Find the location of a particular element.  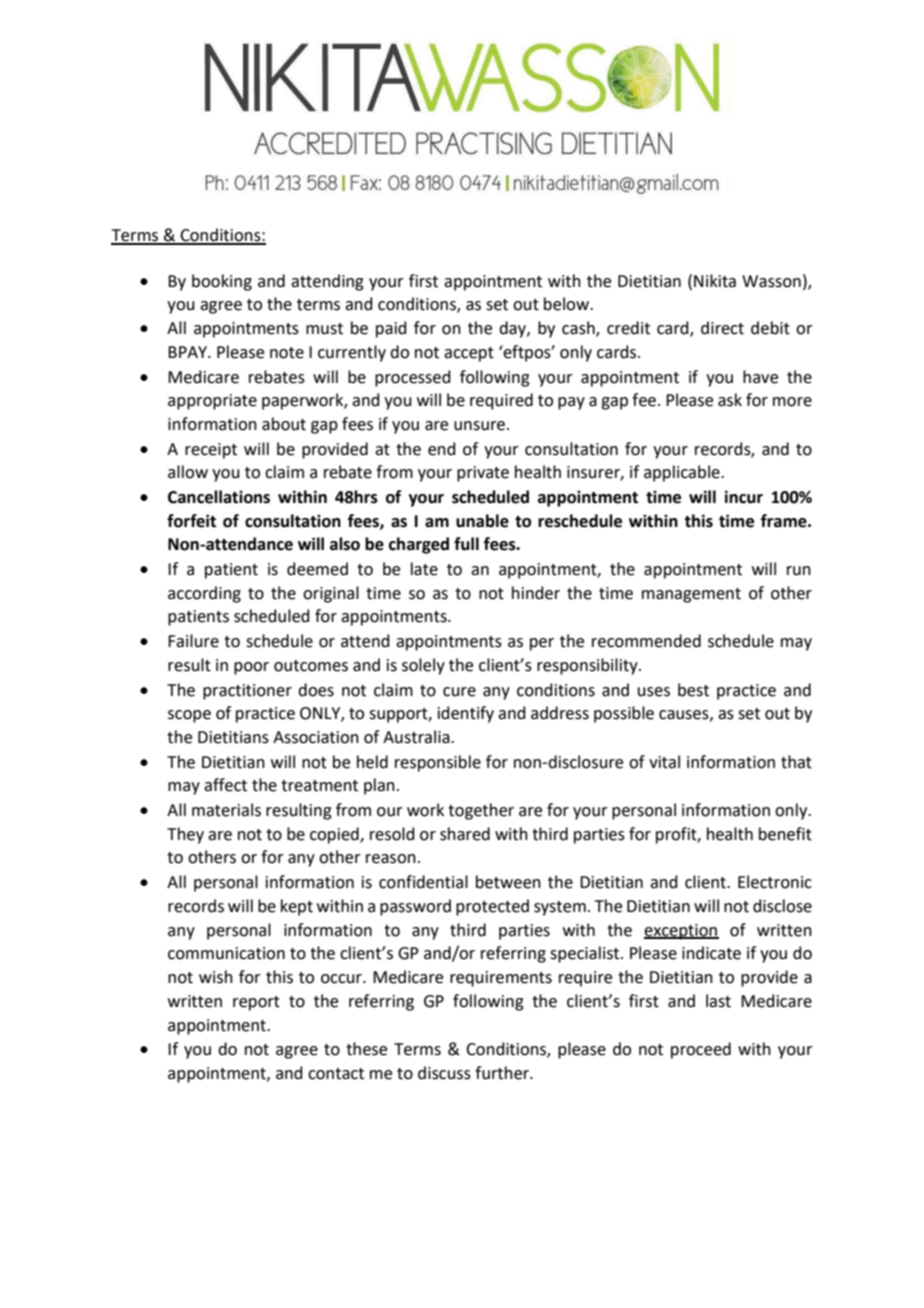

deemed is located at coordinates (317, 569).
